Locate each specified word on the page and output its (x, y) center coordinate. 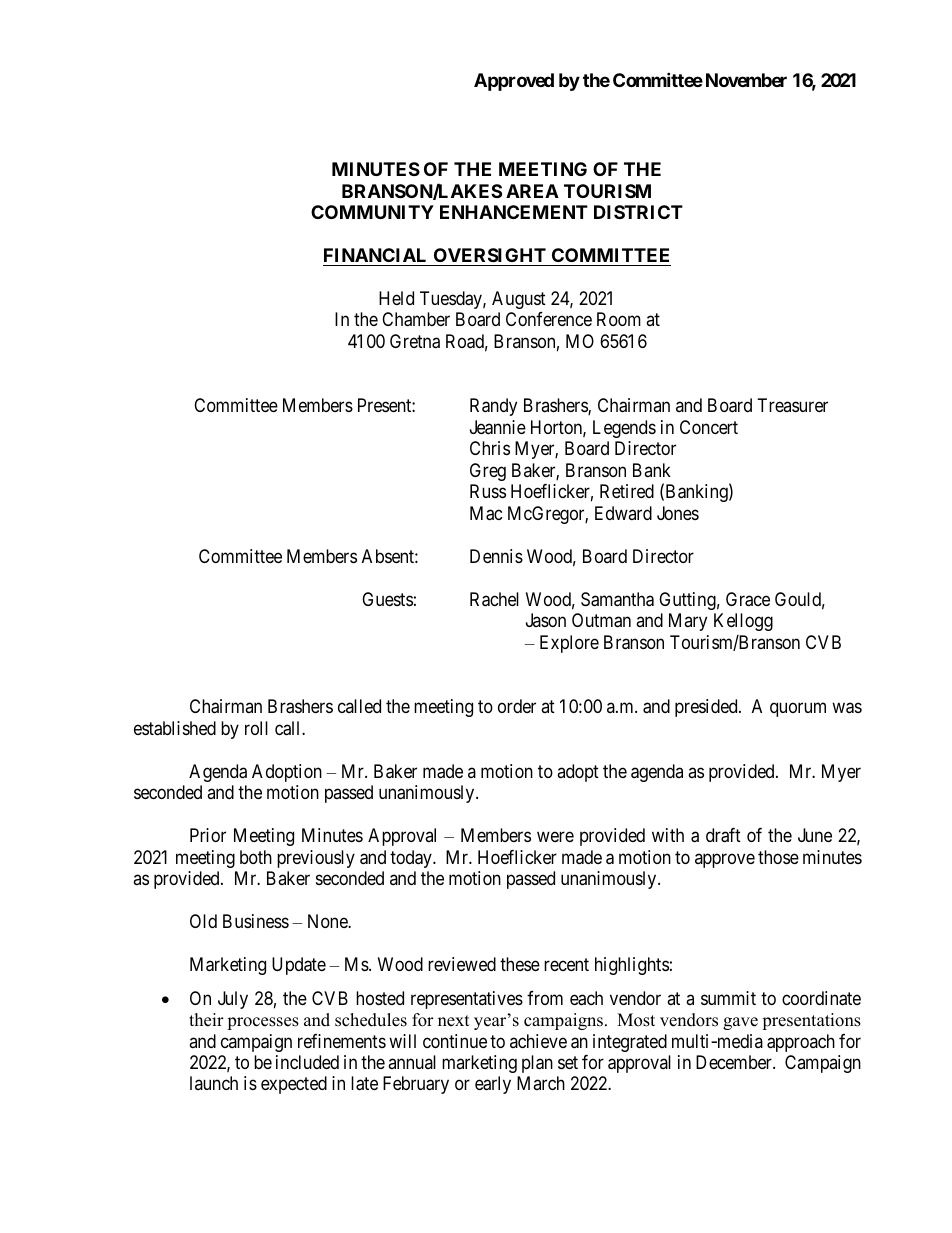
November (746, 80)
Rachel (494, 599)
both (256, 857)
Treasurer (793, 405)
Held (396, 298)
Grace (748, 599)
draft (723, 835)
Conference (549, 319)
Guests (387, 599)
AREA (532, 191)
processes (263, 1023)
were (555, 837)
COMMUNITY (372, 212)
